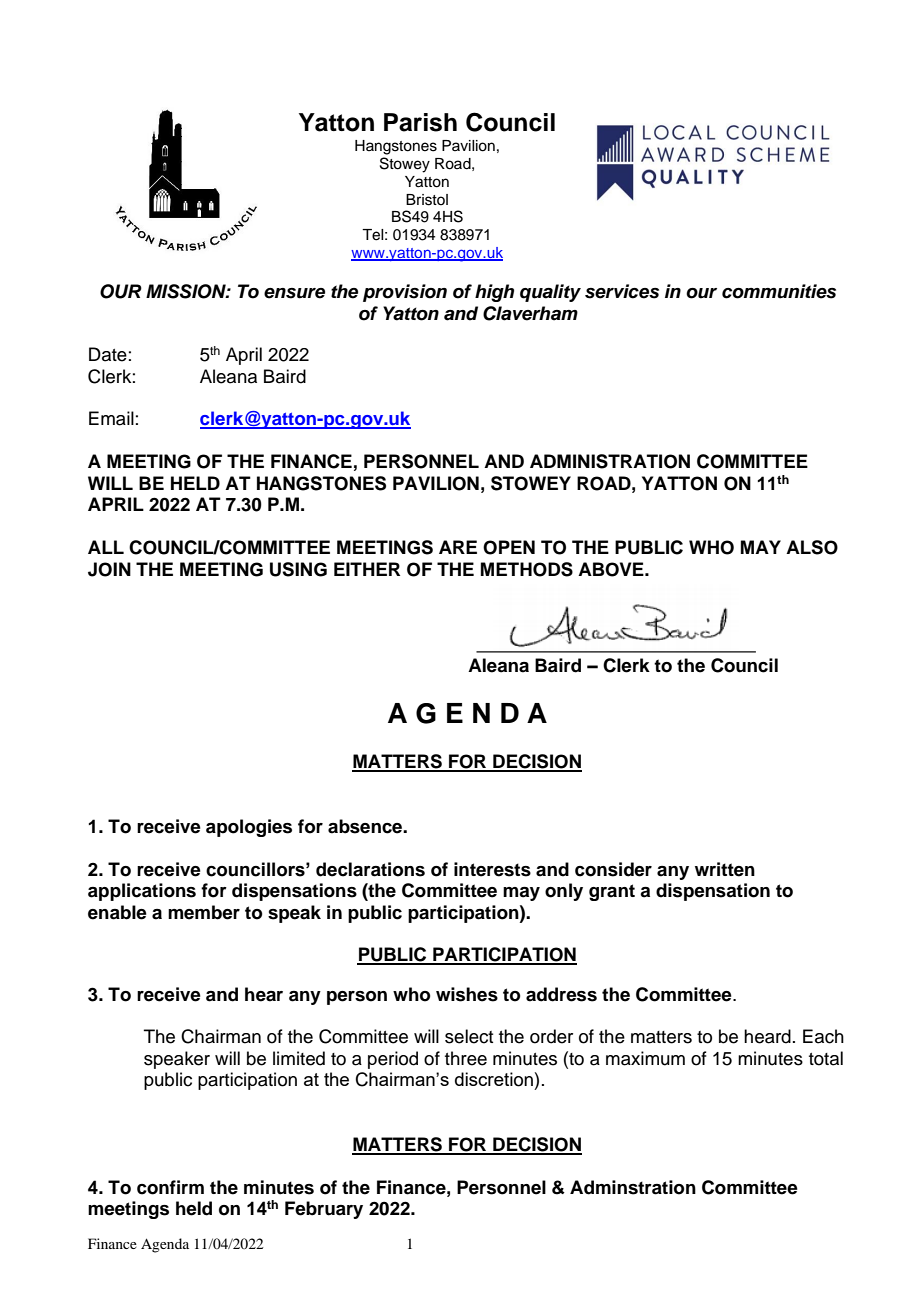  Describe the element at coordinates (725, 869) in the screenshot. I see `written` at that location.
